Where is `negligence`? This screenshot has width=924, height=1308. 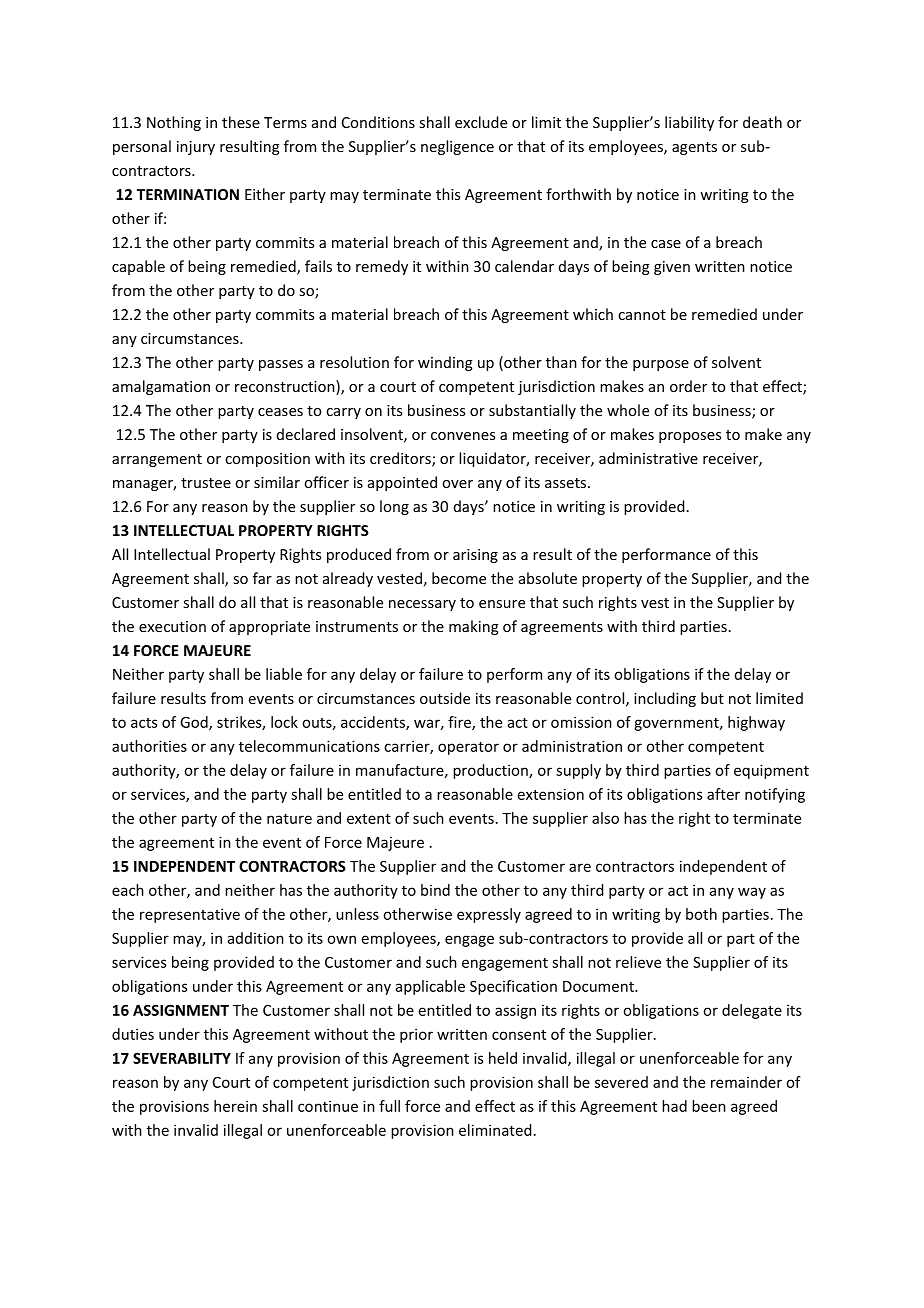
negligence is located at coordinates (457, 147).
